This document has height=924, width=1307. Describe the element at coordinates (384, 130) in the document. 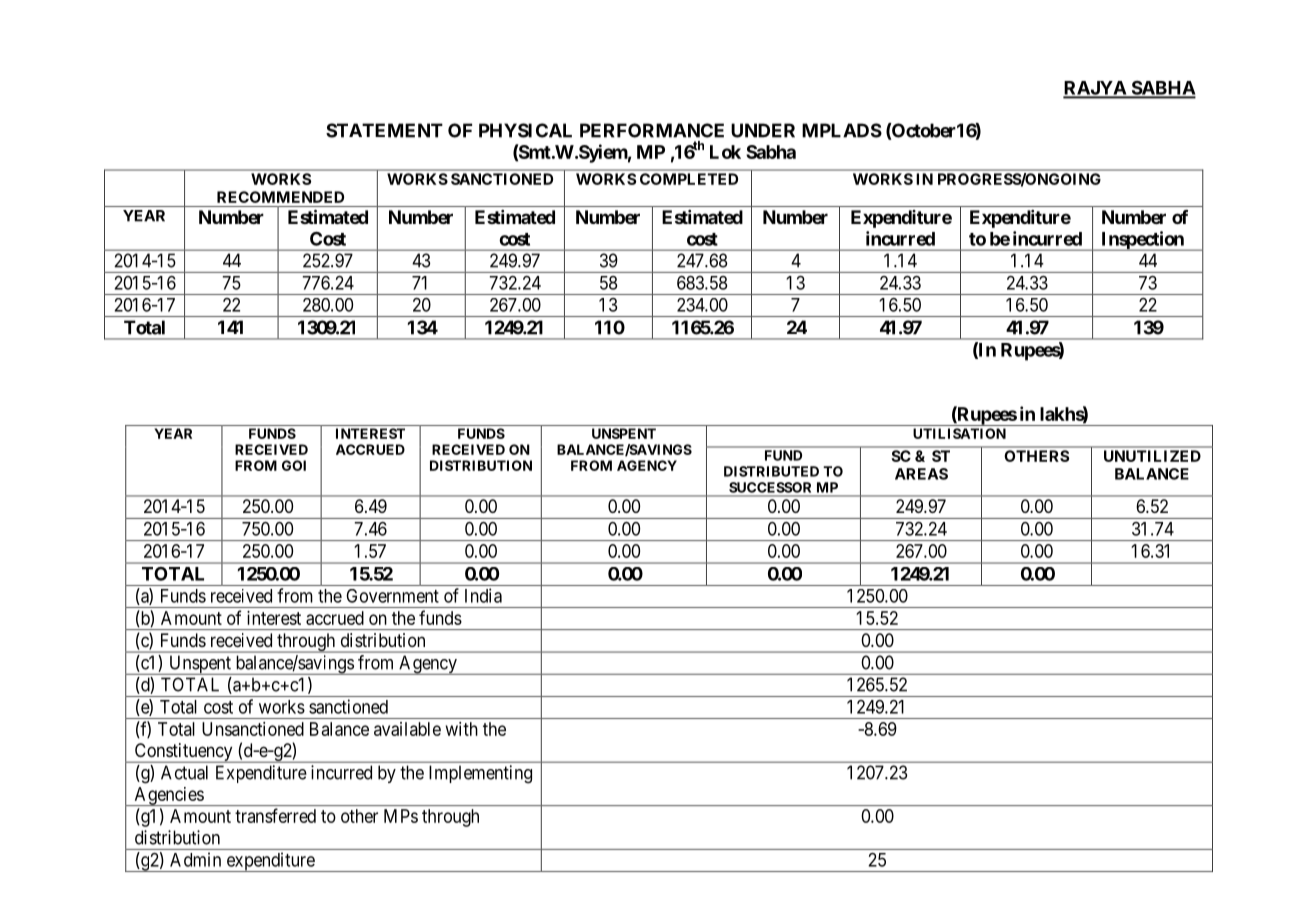

I see `STATEMENT` at that location.
